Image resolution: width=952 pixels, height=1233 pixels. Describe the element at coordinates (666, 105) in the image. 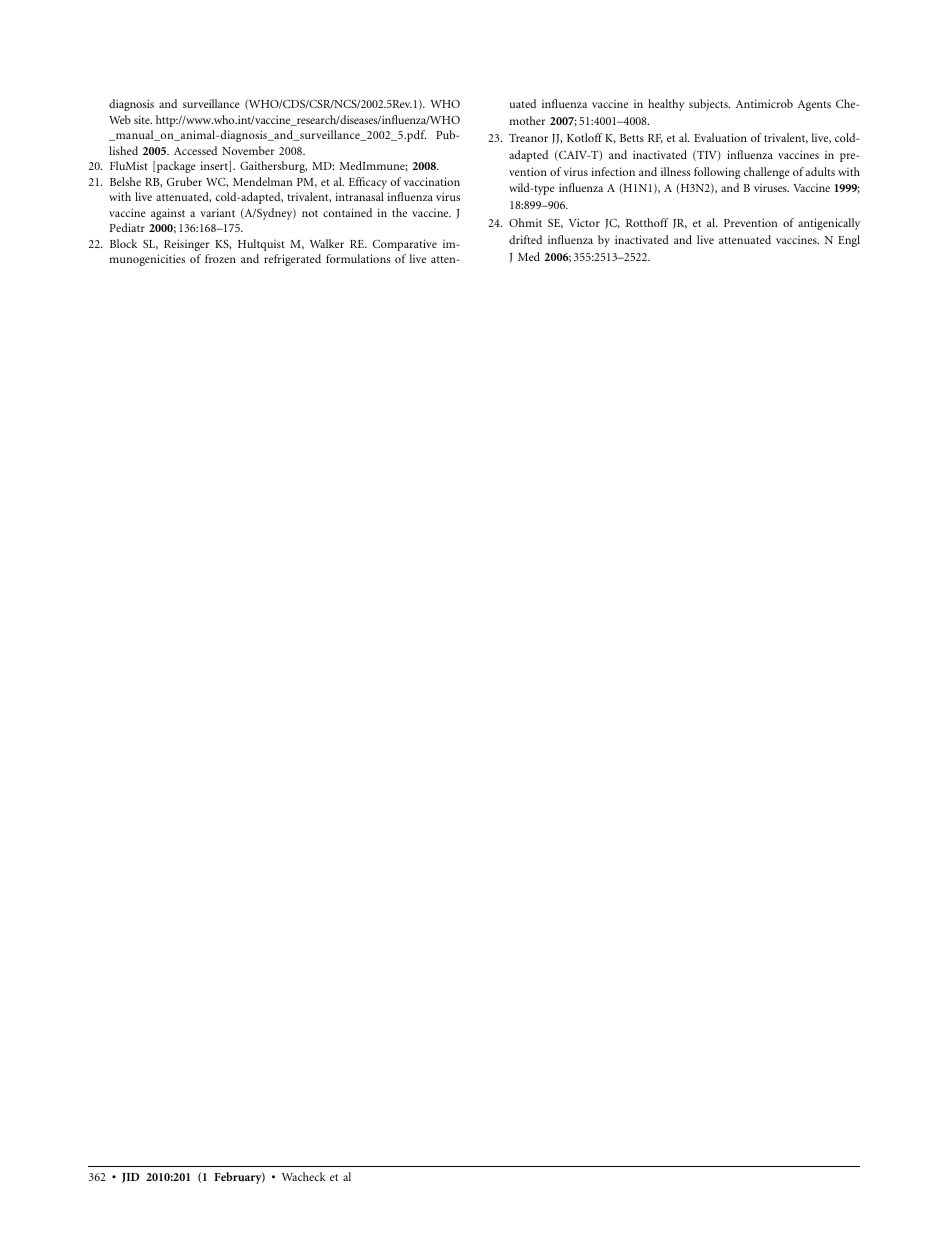

I see `healthy` at that location.
